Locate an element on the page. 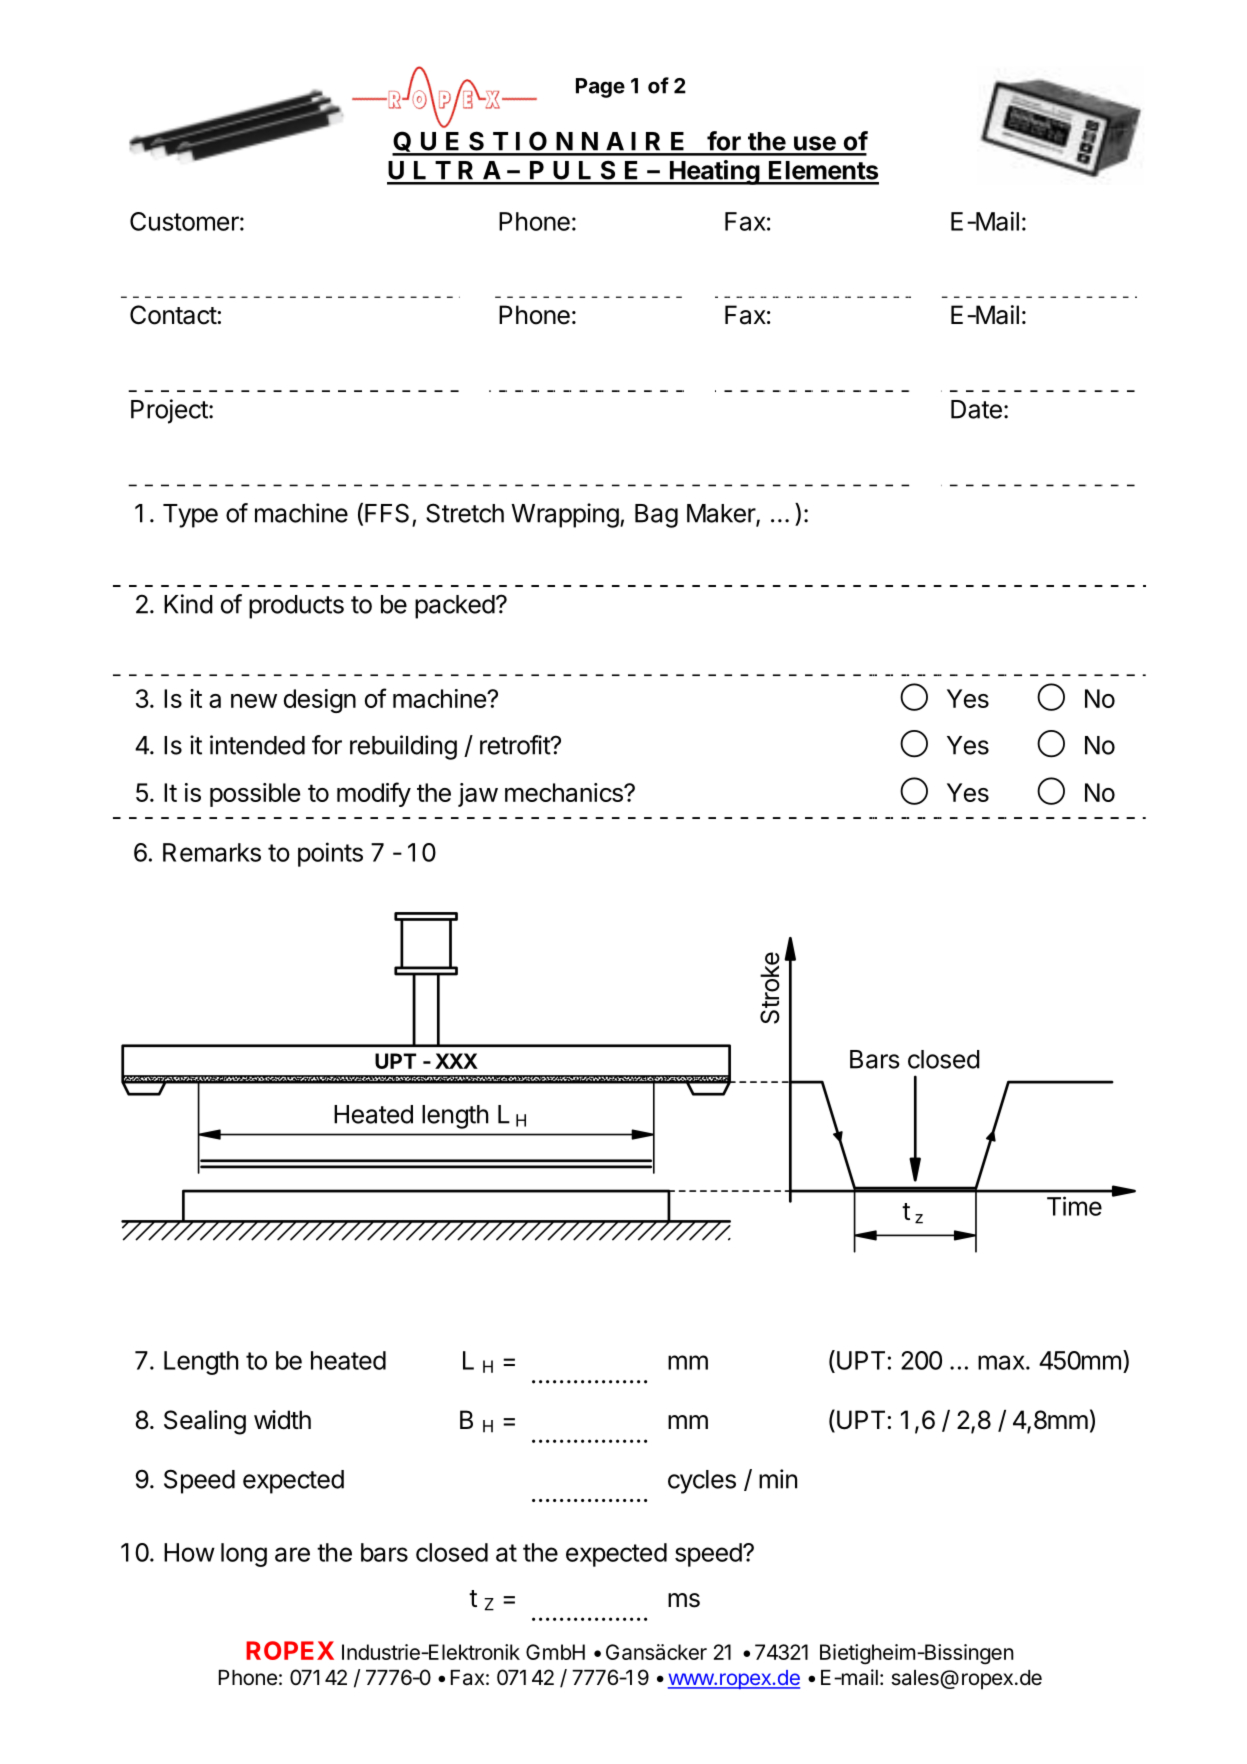 Image resolution: width=1247 pixels, height=1764 pixels. XXX is located at coordinates (456, 1061).
